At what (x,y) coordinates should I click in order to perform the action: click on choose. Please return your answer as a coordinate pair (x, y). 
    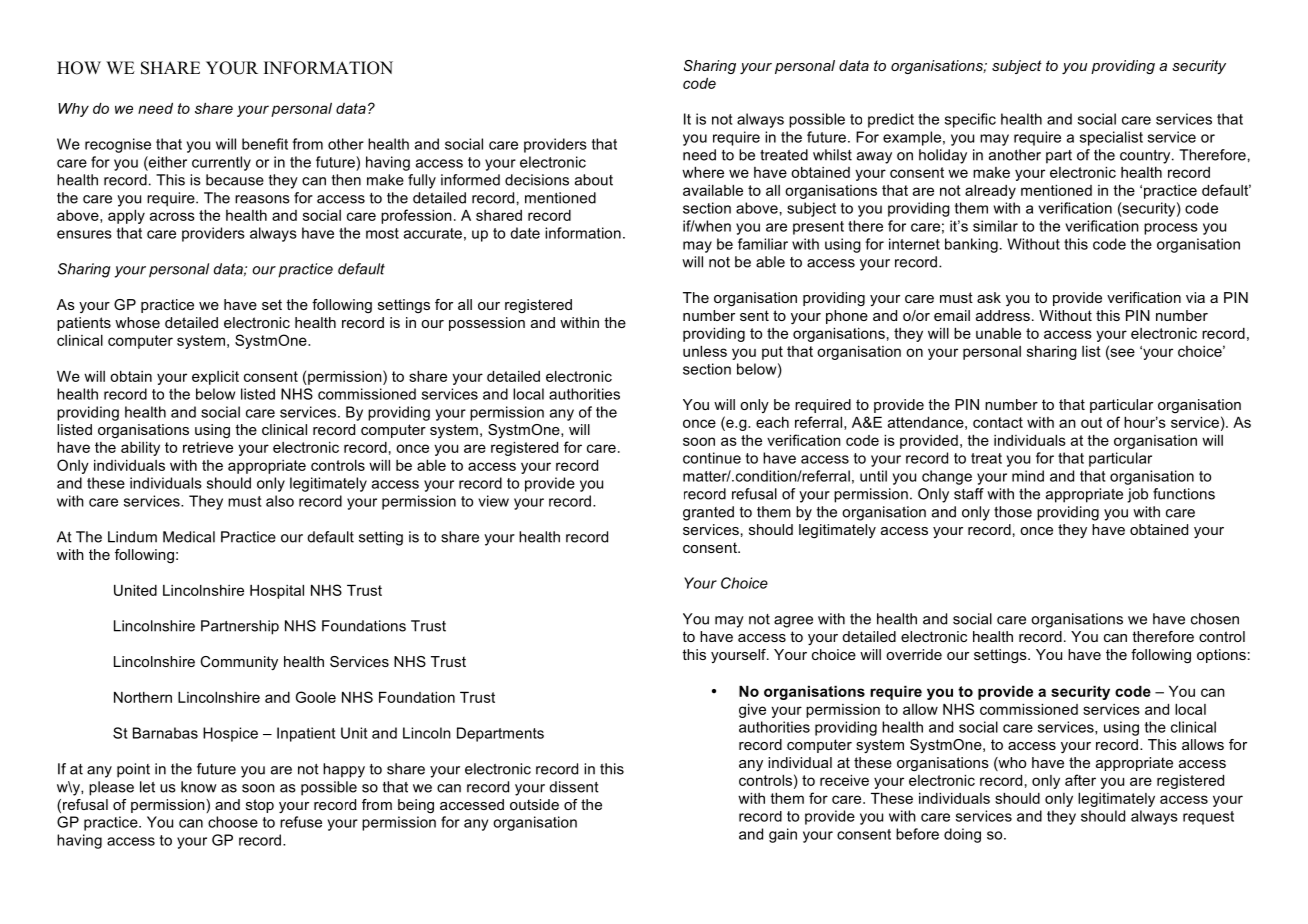
    Looking at the image, I should click on (233, 822).
